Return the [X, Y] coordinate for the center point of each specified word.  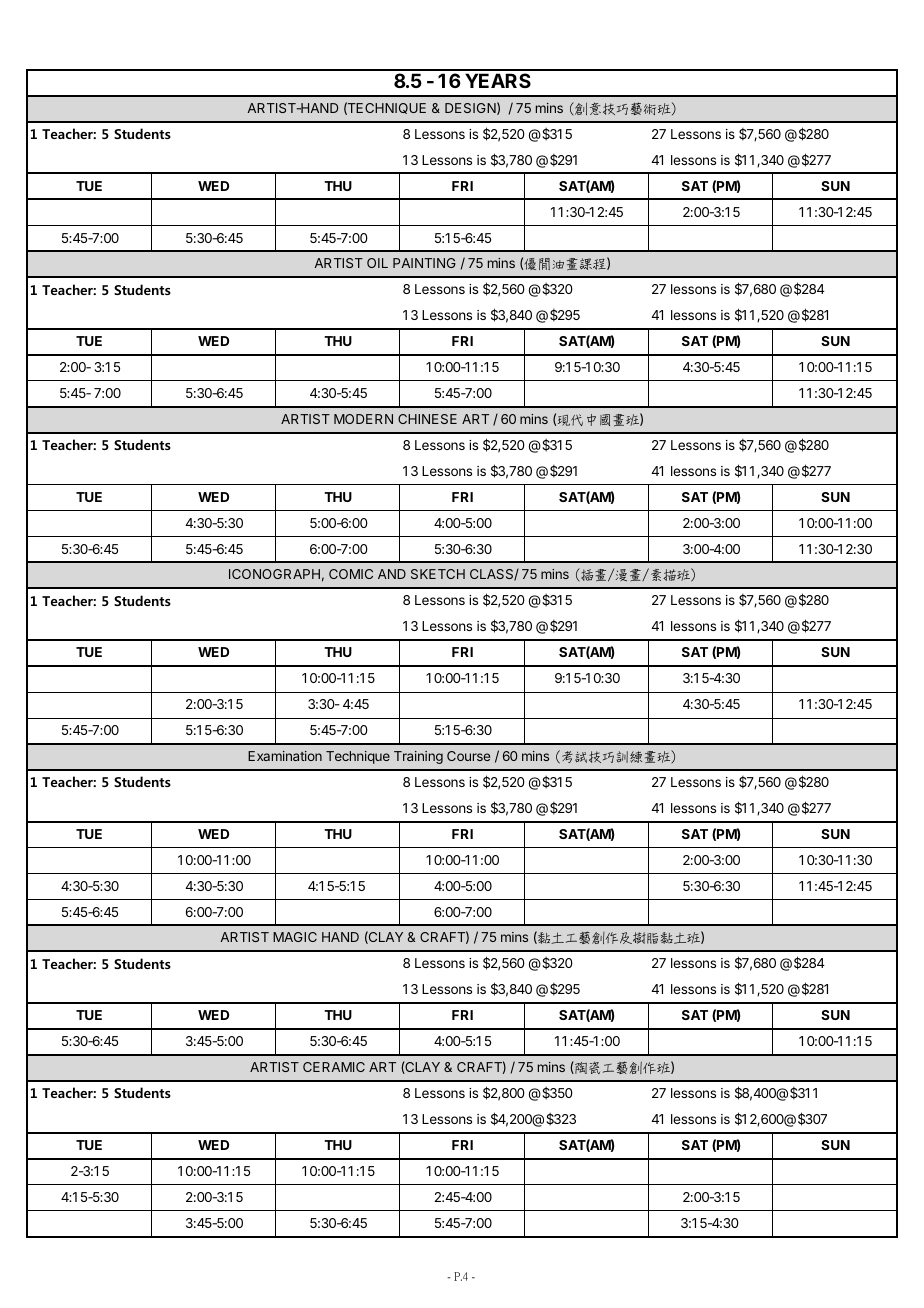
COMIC [351, 574]
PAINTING [424, 263]
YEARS [498, 80]
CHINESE [427, 419]
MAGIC [295, 937]
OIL [377, 263]
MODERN [363, 419]
